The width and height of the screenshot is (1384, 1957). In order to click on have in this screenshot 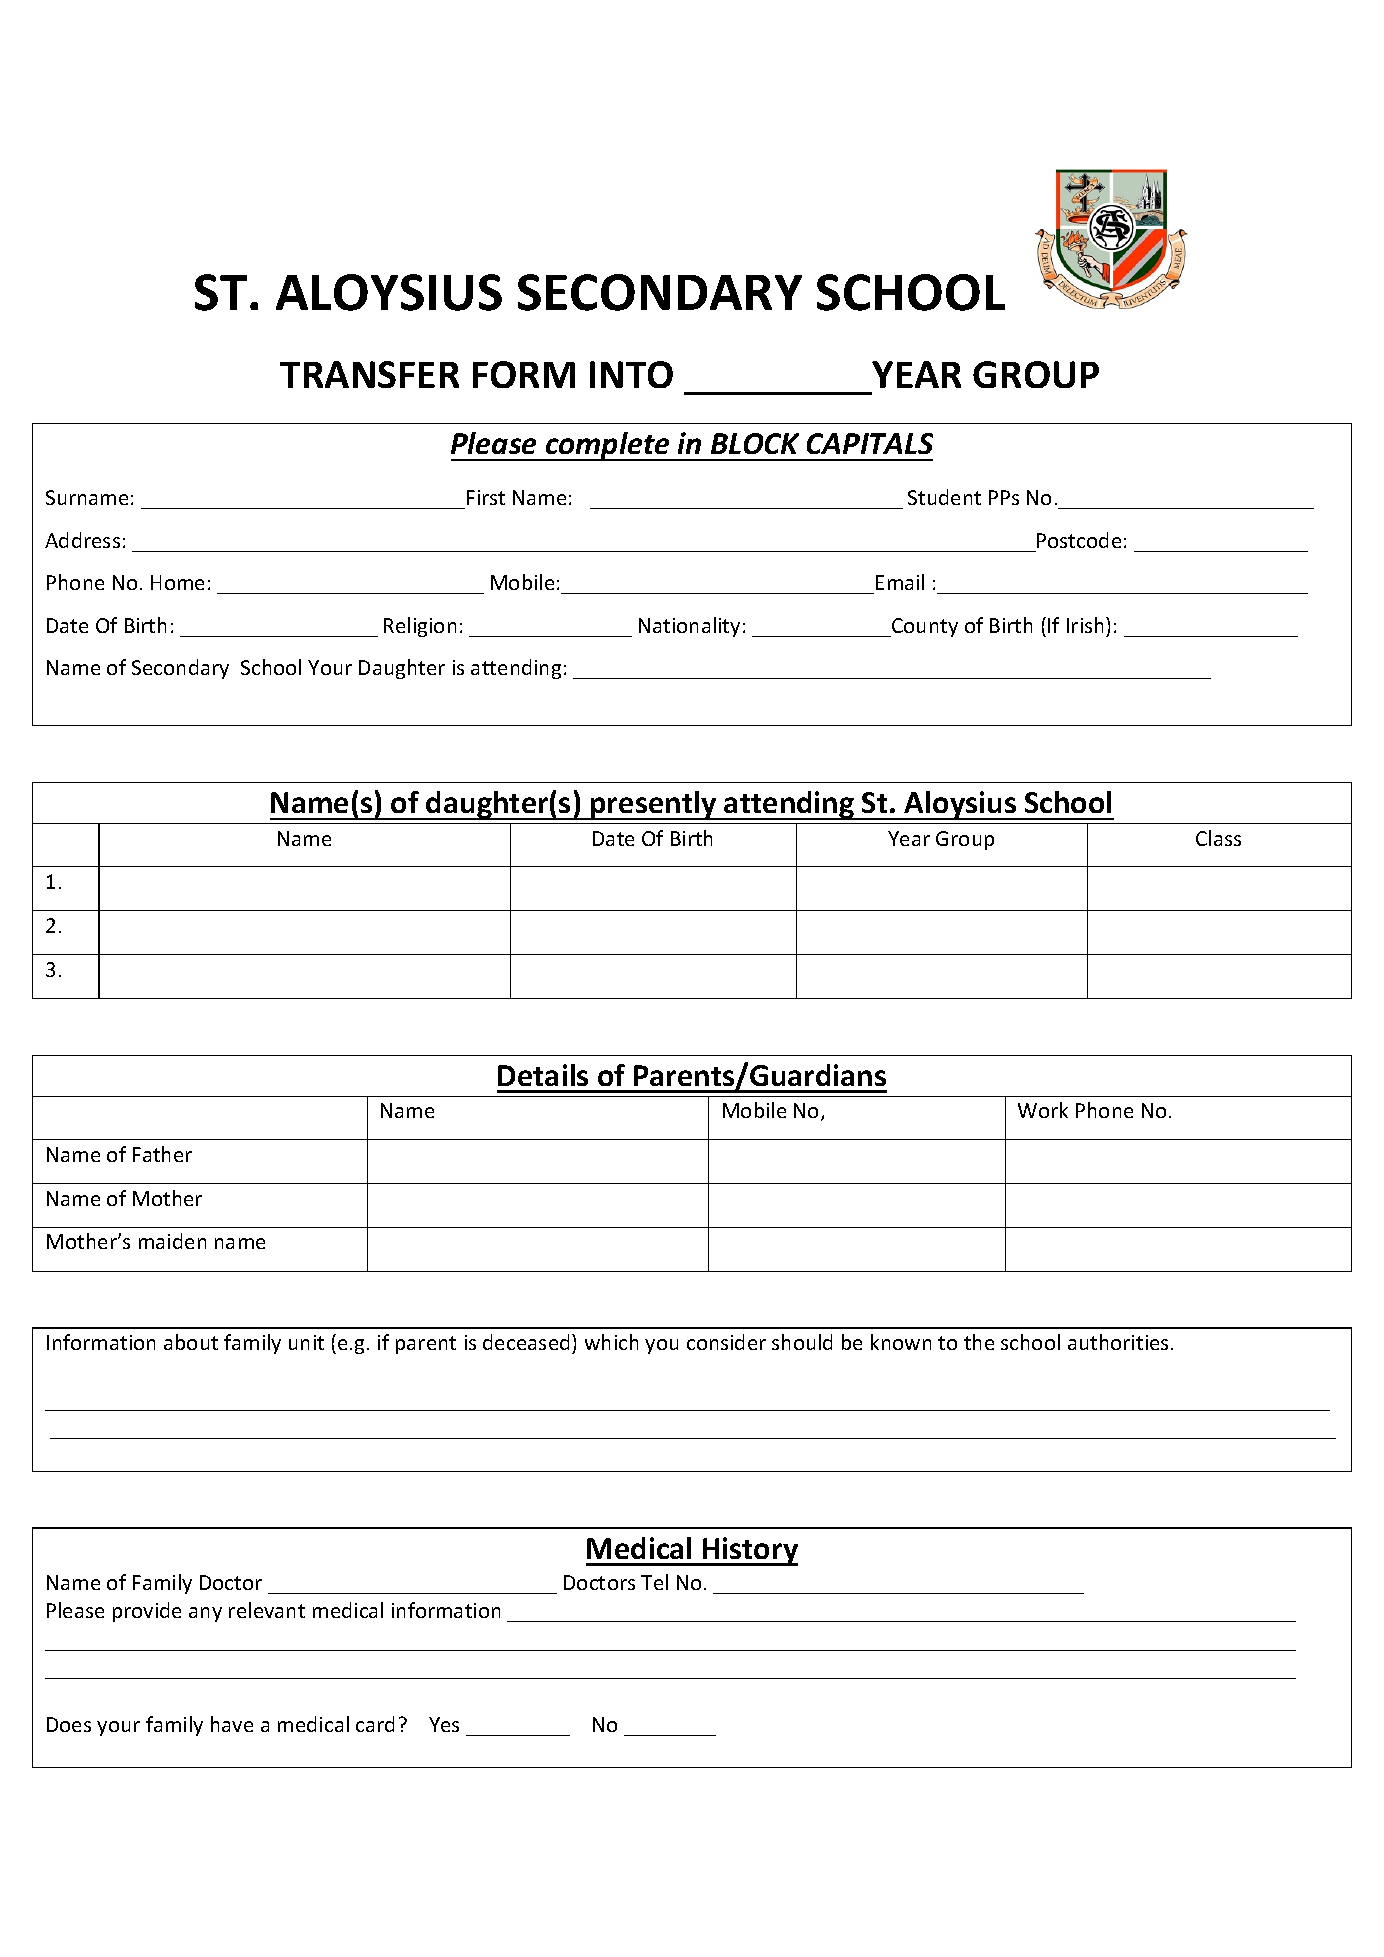, I will do `click(232, 1724)`.
